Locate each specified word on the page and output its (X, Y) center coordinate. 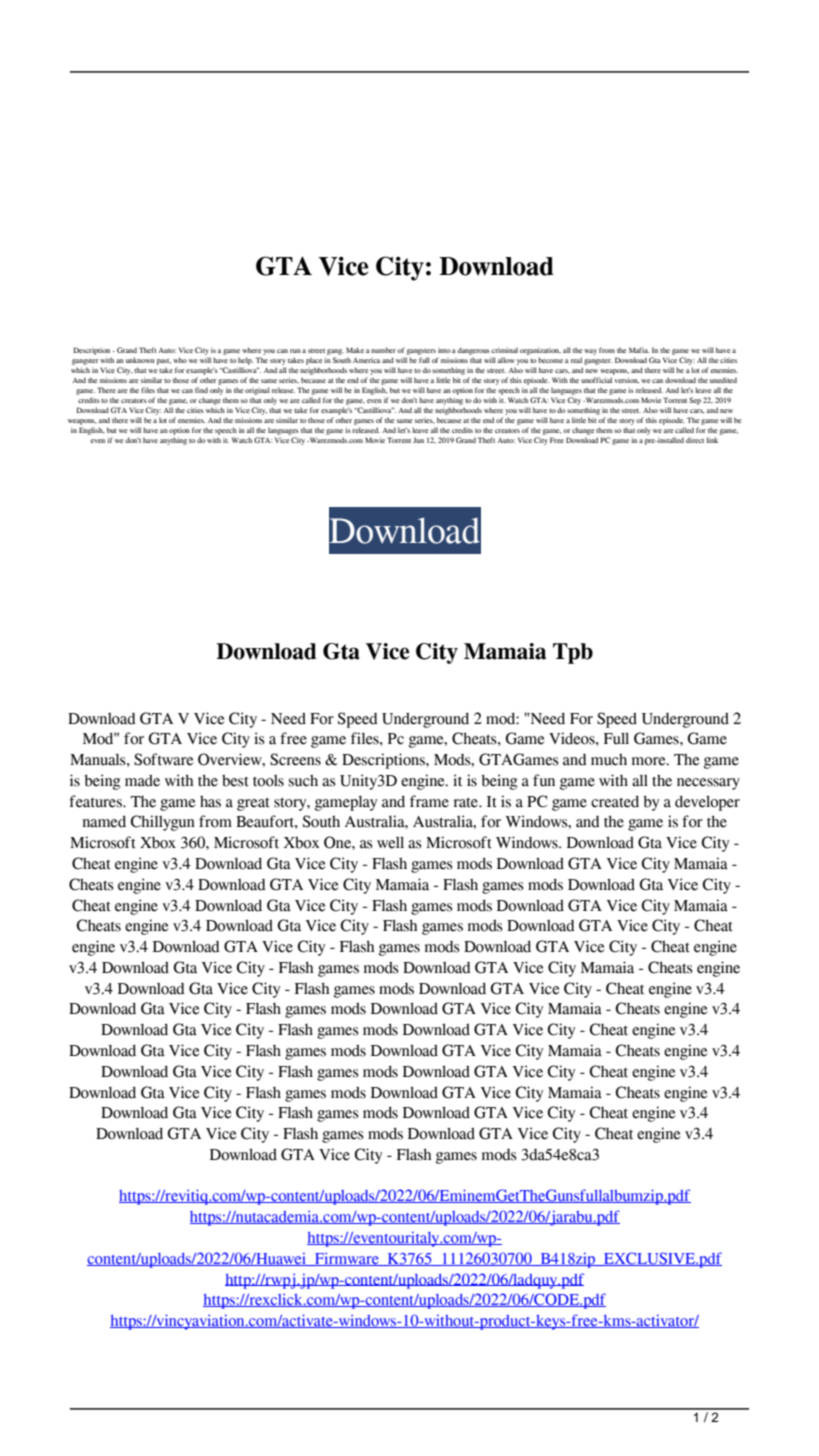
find (201, 390)
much (609, 759)
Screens (295, 759)
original (257, 391)
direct (695, 440)
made (142, 780)
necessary (708, 784)
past (164, 362)
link (712, 440)
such (303, 780)
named (104, 821)
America (366, 360)
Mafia (639, 350)
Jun (418, 440)
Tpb (573, 653)
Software (164, 759)
